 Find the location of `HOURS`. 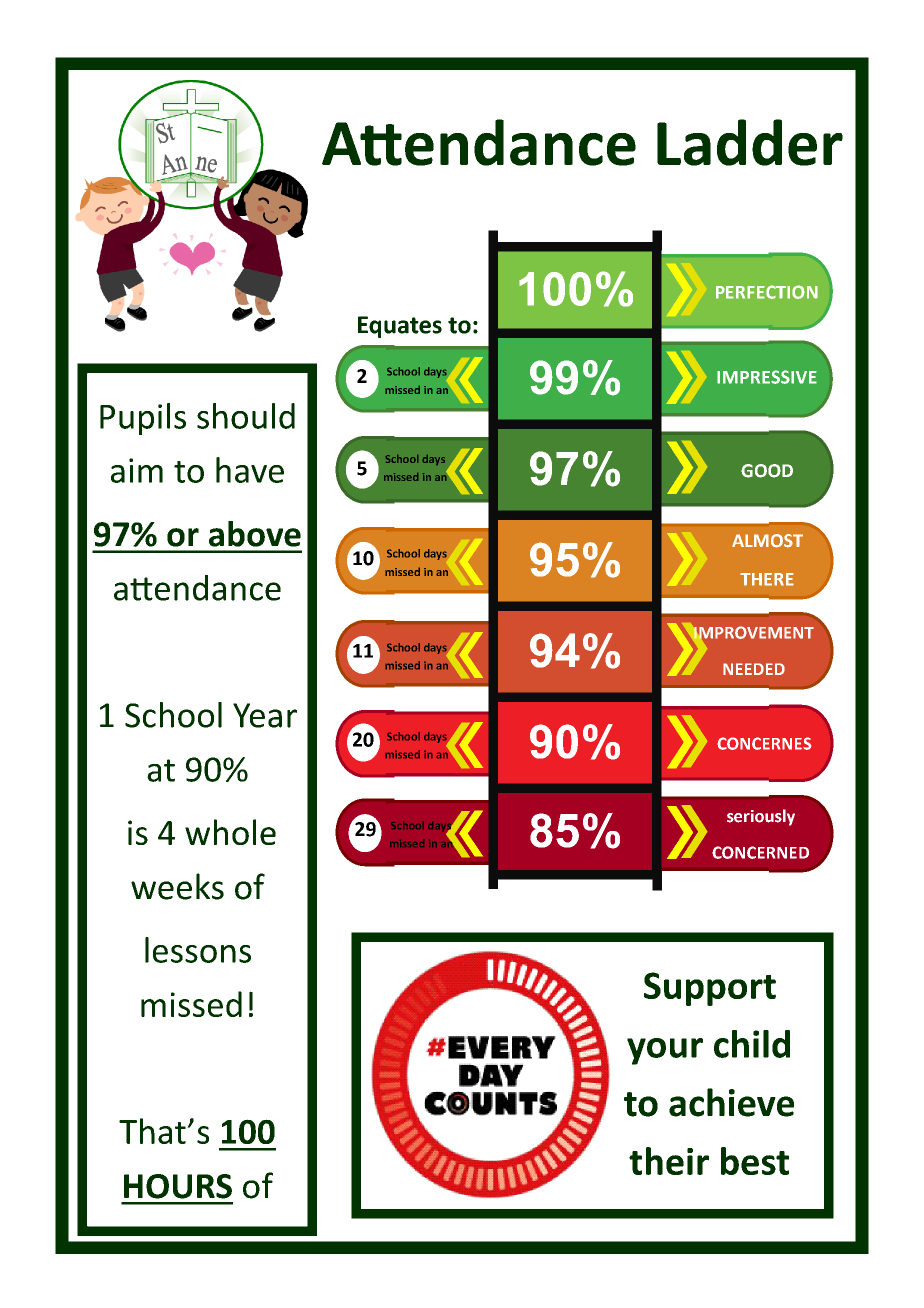

HOURS is located at coordinates (178, 1186).
